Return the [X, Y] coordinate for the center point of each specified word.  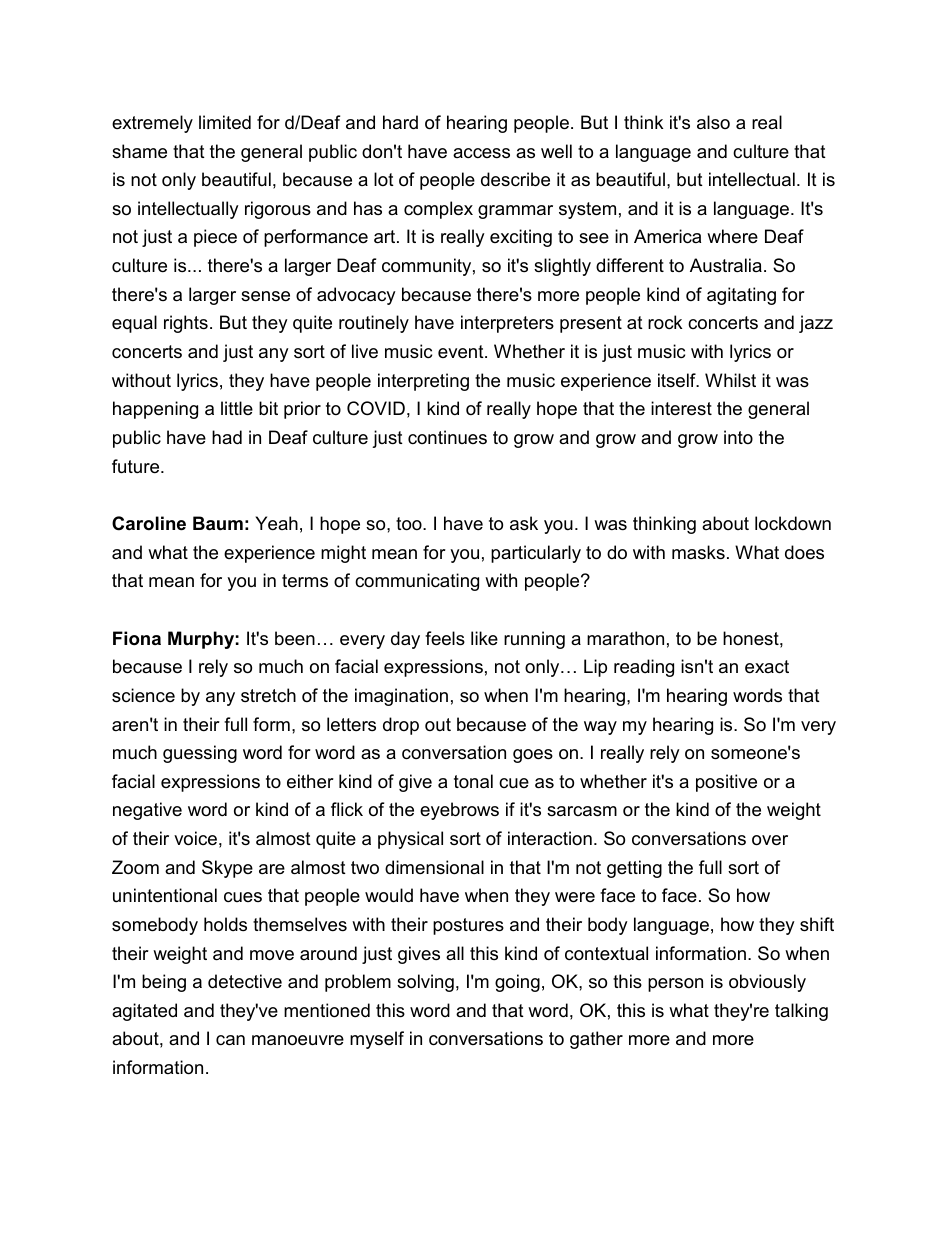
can [230, 1040]
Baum [218, 523]
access [481, 153]
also [713, 122]
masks [698, 552]
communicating [417, 582]
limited [225, 122]
